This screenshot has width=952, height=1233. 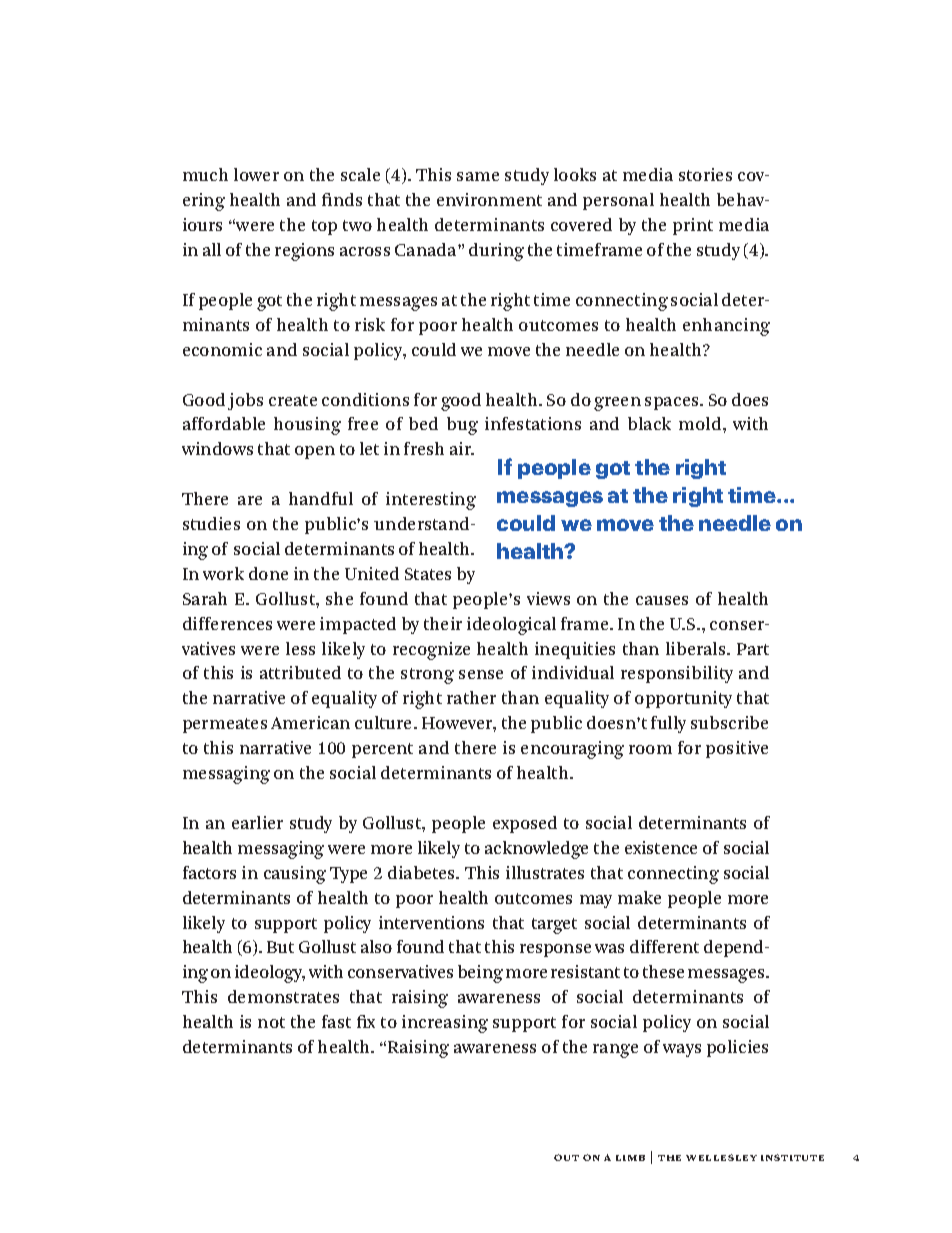 I want to click on environment, so click(x=489, y=199).
